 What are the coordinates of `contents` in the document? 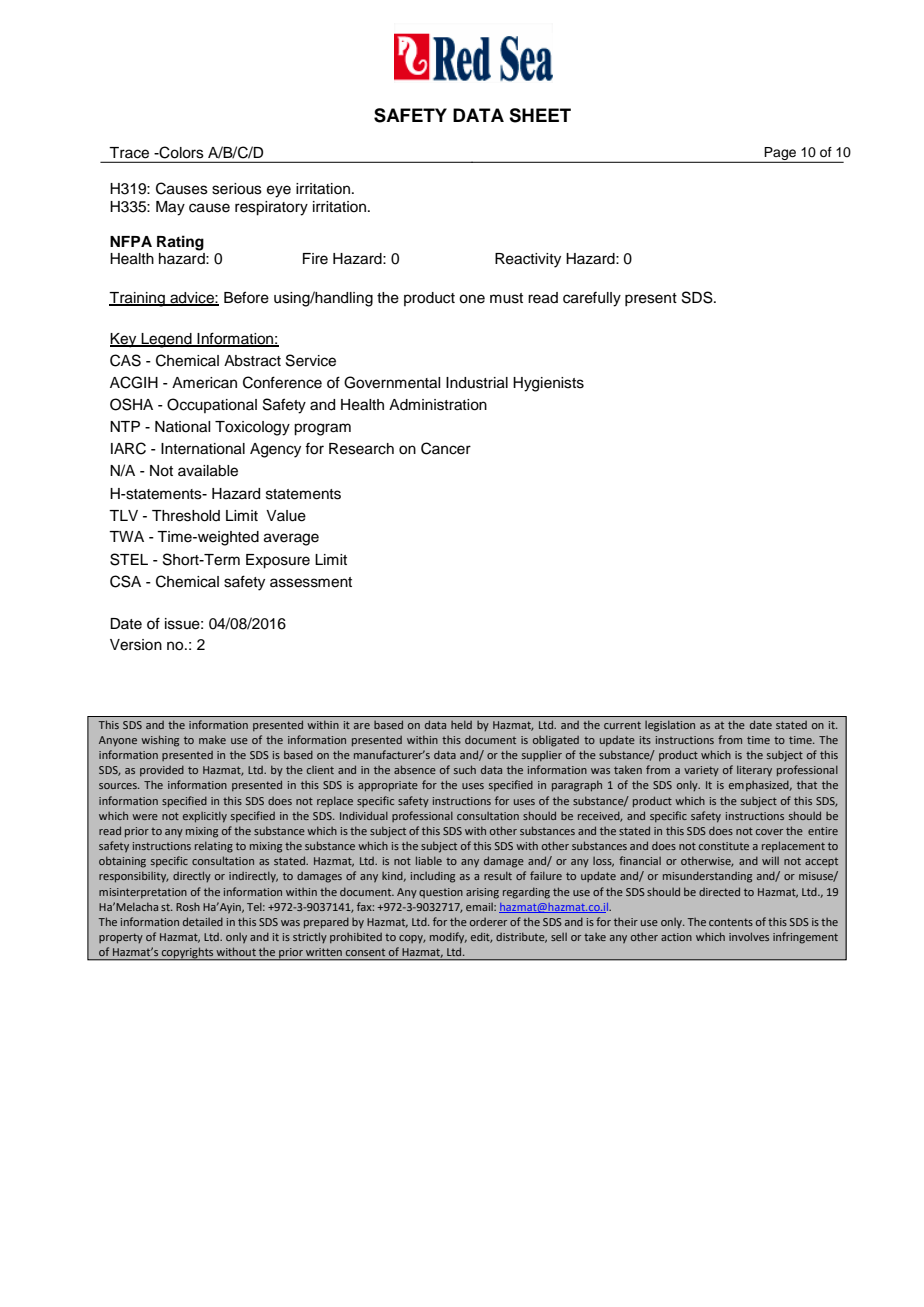 It's located at (731, 922).
